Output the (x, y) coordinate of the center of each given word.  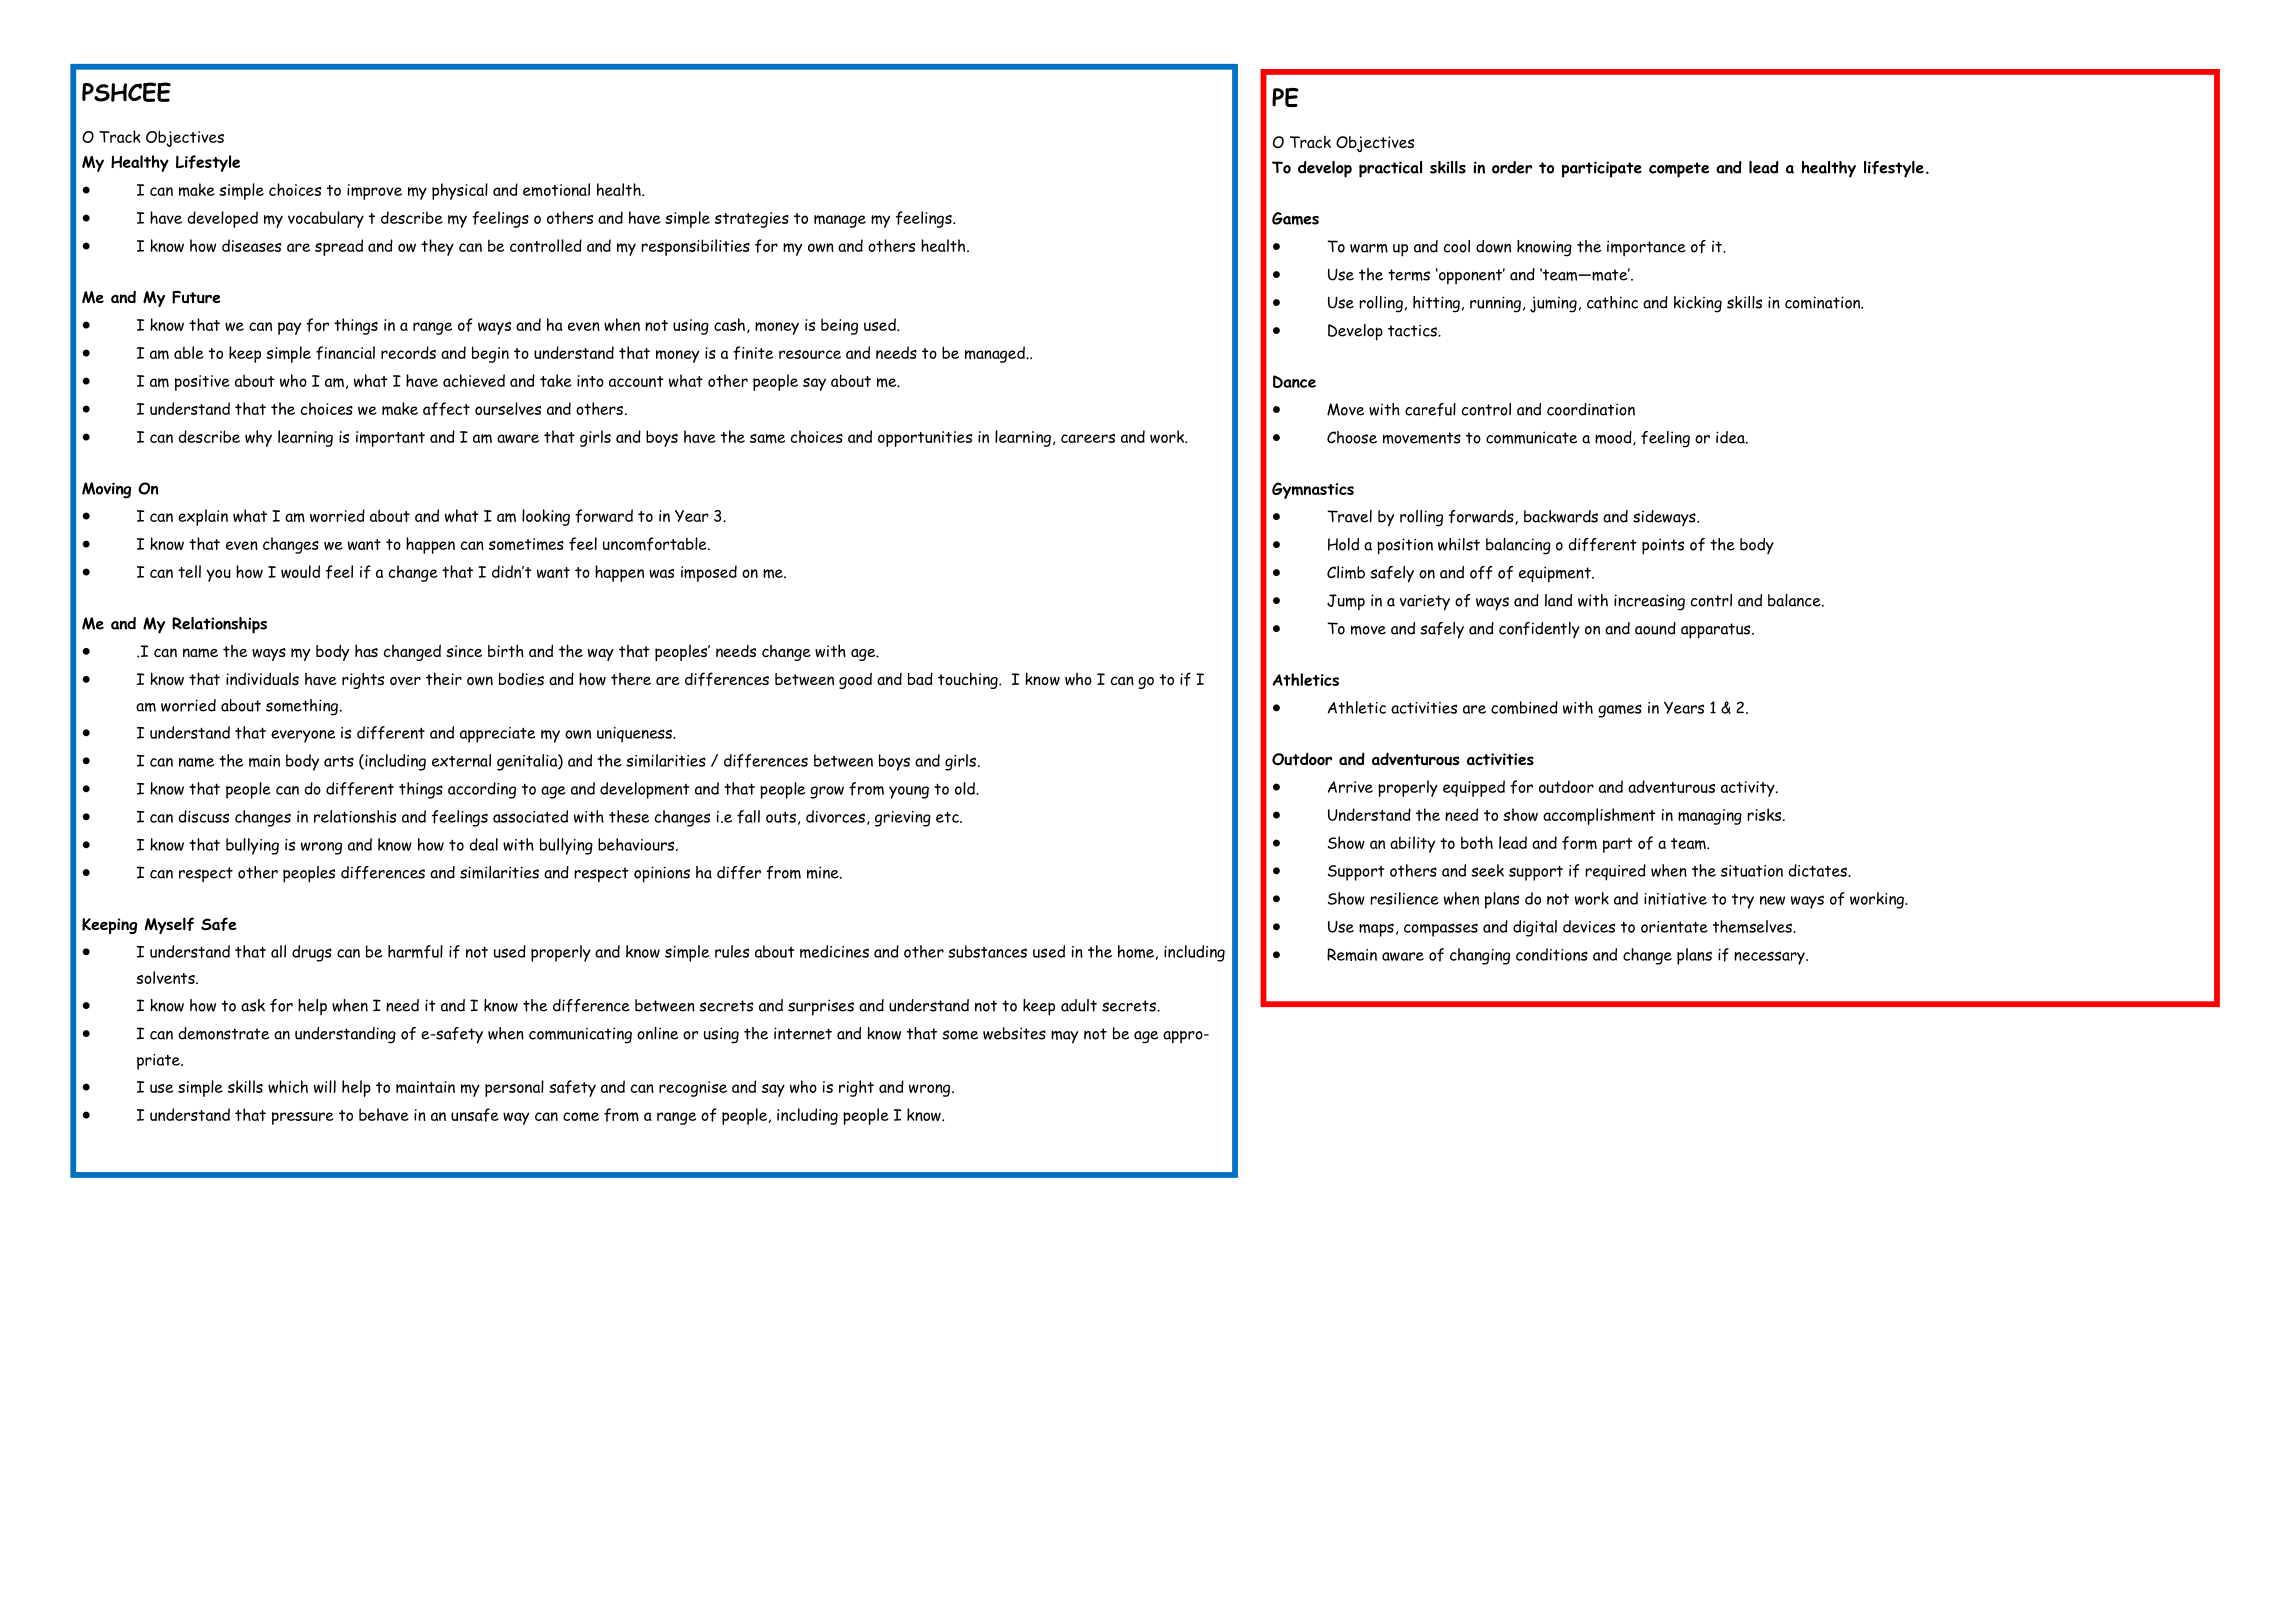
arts (339, 761)
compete (1679, 170)
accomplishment (1599, 816)
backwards (1561, 516)
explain (203, 517)
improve (374, 192)
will (325, 1086)
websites (1014, 1033)
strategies (752, 220)
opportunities (925, 439)
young (909, 792)
